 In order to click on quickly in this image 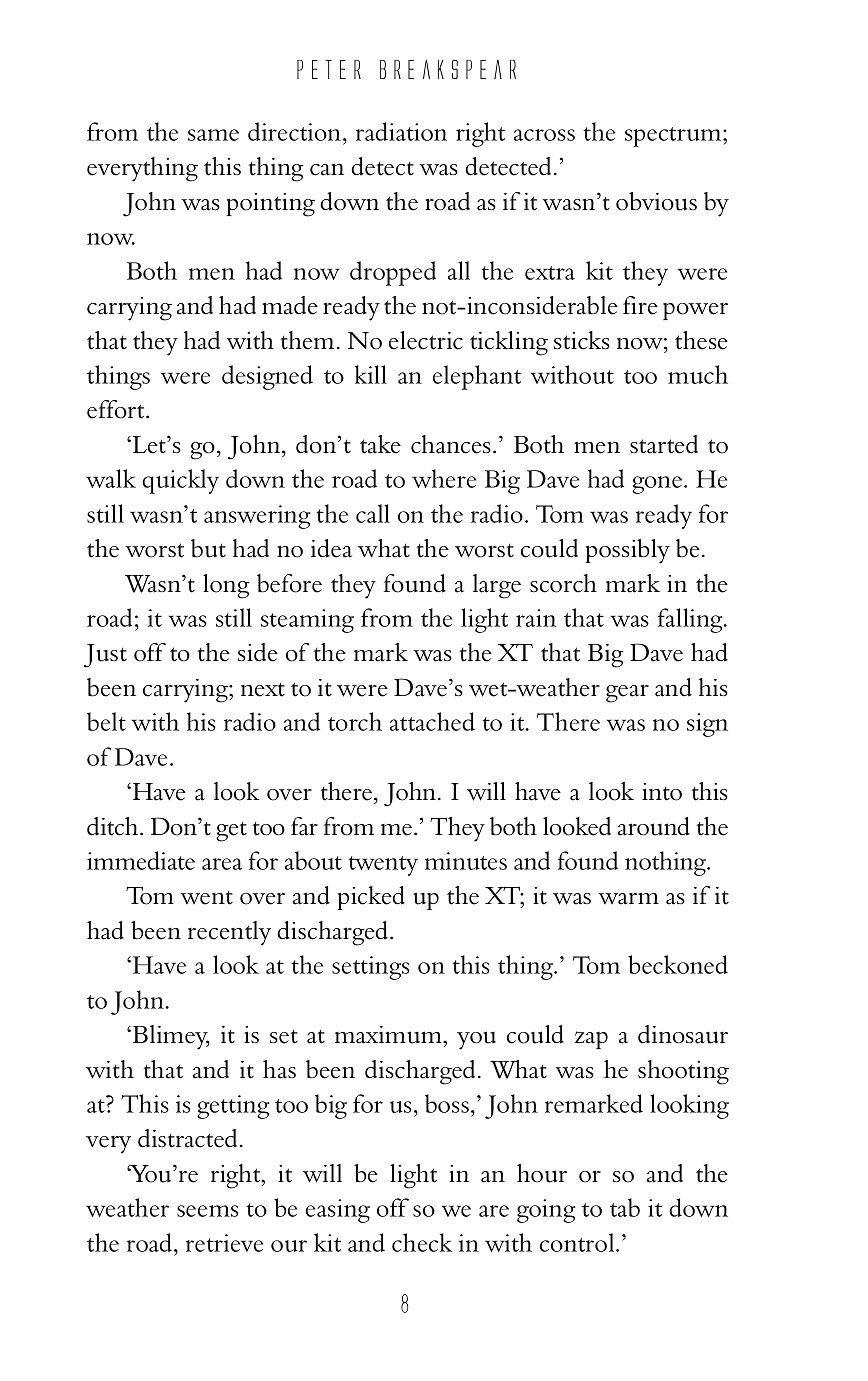, I will do `click(180, 481)`.
